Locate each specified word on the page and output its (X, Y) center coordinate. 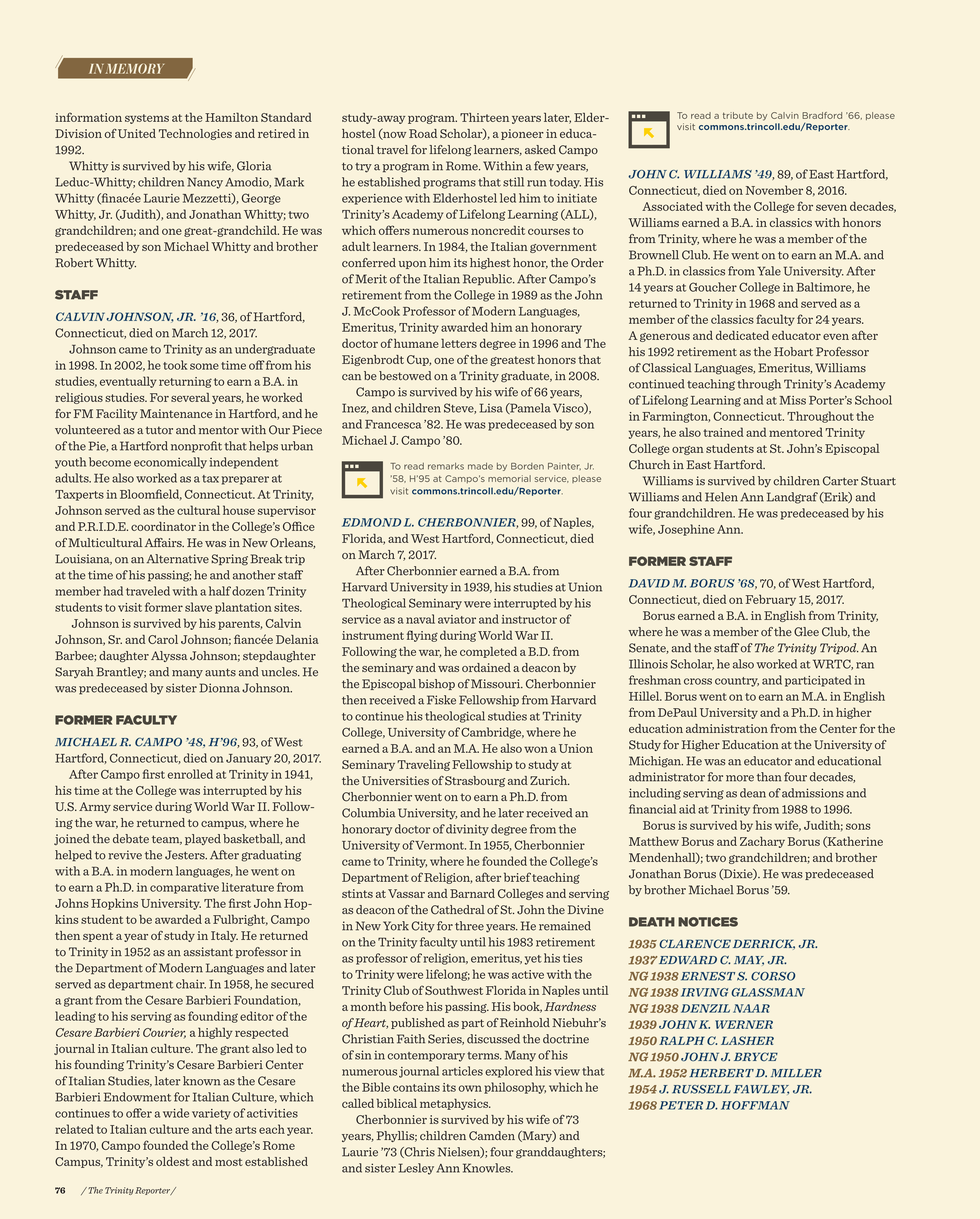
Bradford (822, 115)
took (175, 365)
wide (176, 1113)
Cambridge (492, 733)
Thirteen (484, 117)
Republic (488, 279)
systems (147, 119)
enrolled (190, 774)
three (469, 926)
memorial (509, 478)
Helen (721, 497)
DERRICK (764, 944)
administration (727, 728)
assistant (208, 952)
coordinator (163, 526)
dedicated (742, 335)
